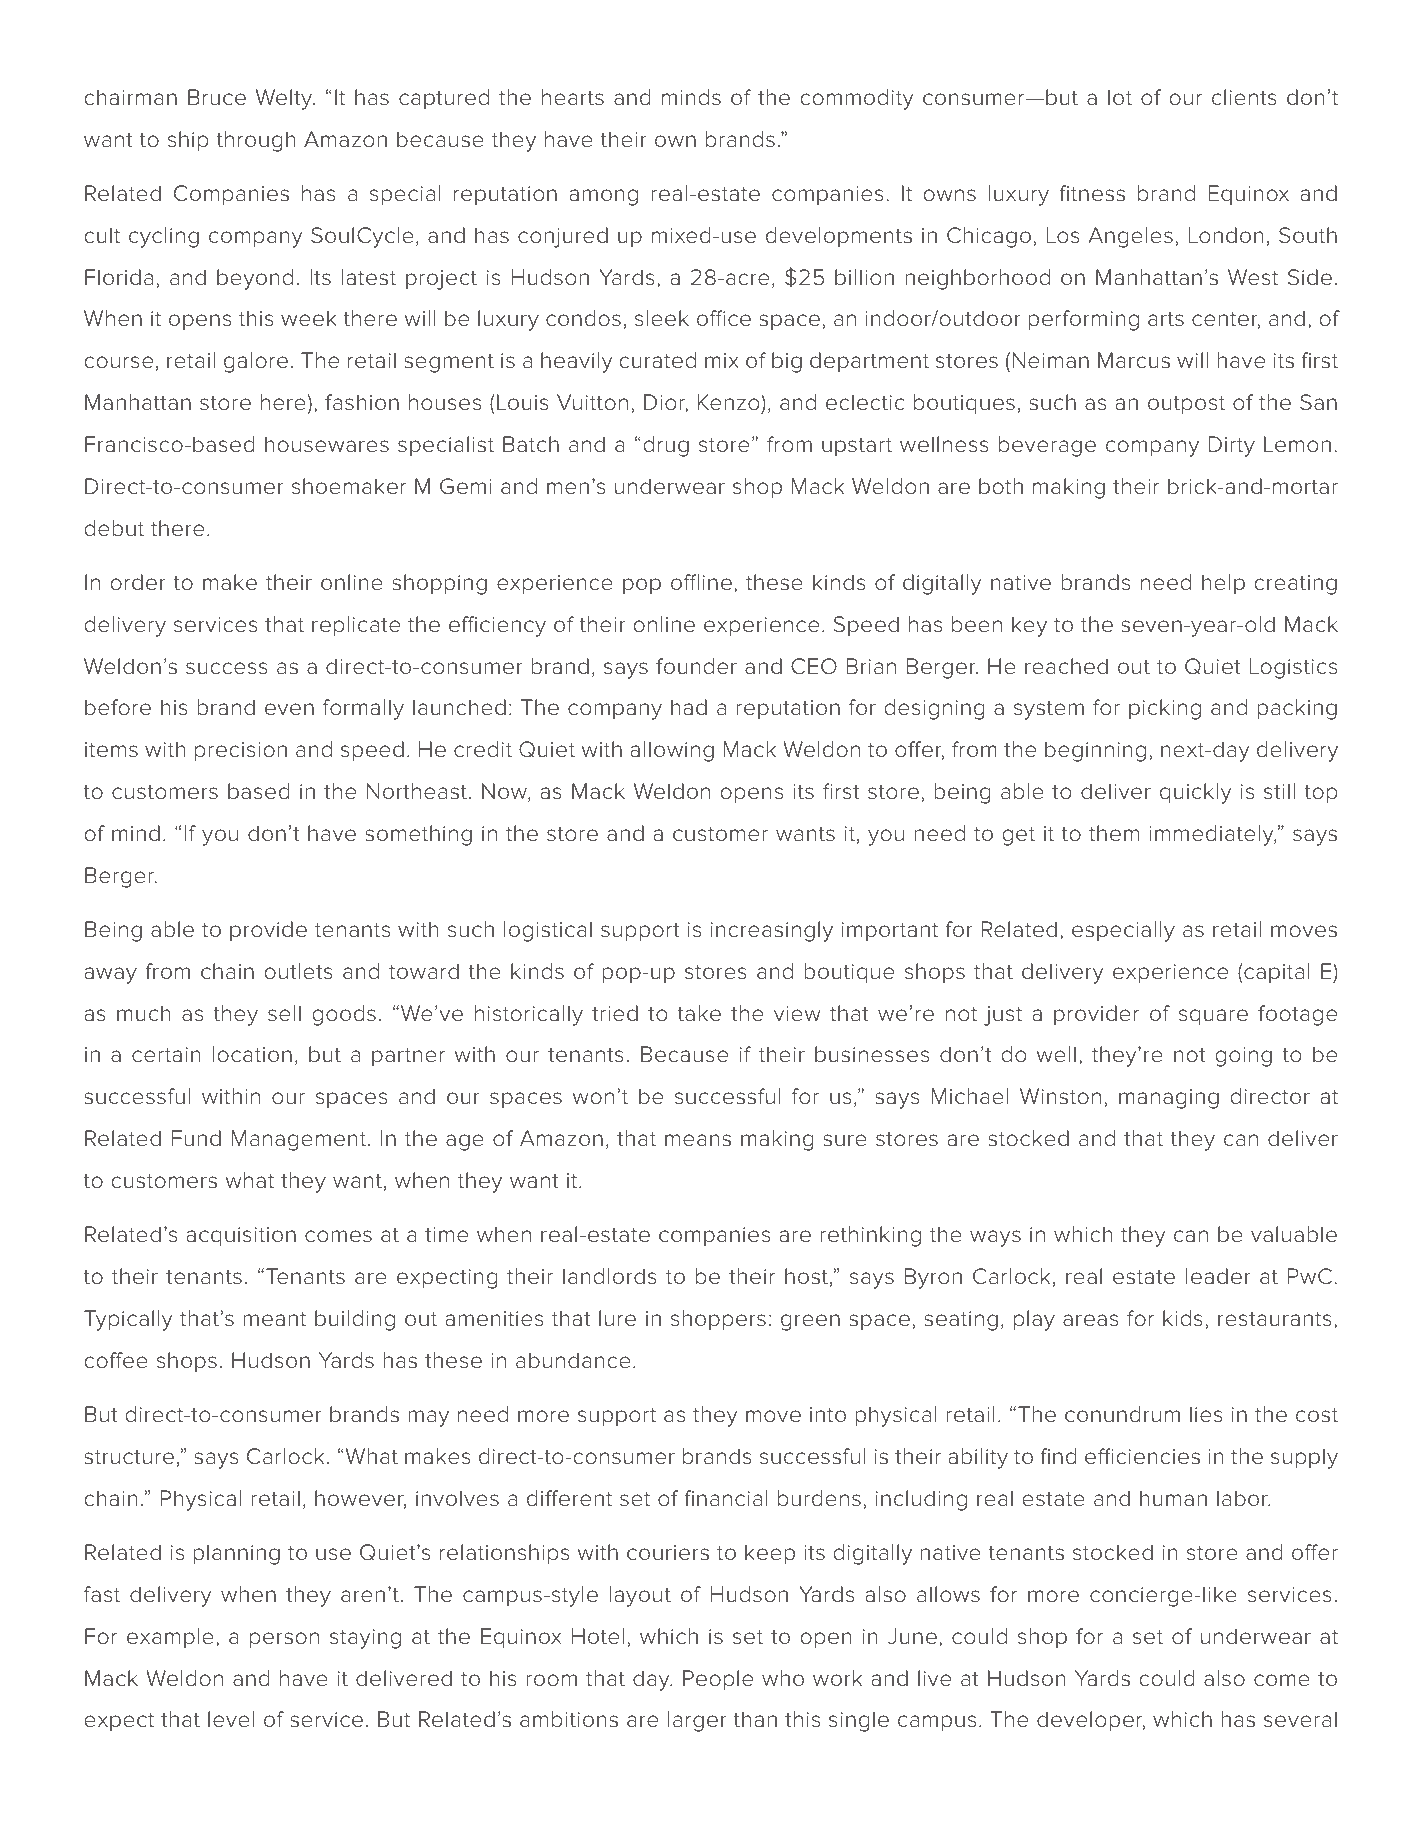 The height and width of the document is (1840, 1422). What do you see at coordinates (772, 931) in the document?
I see `increasingly` at bounding box center [772, 931].
